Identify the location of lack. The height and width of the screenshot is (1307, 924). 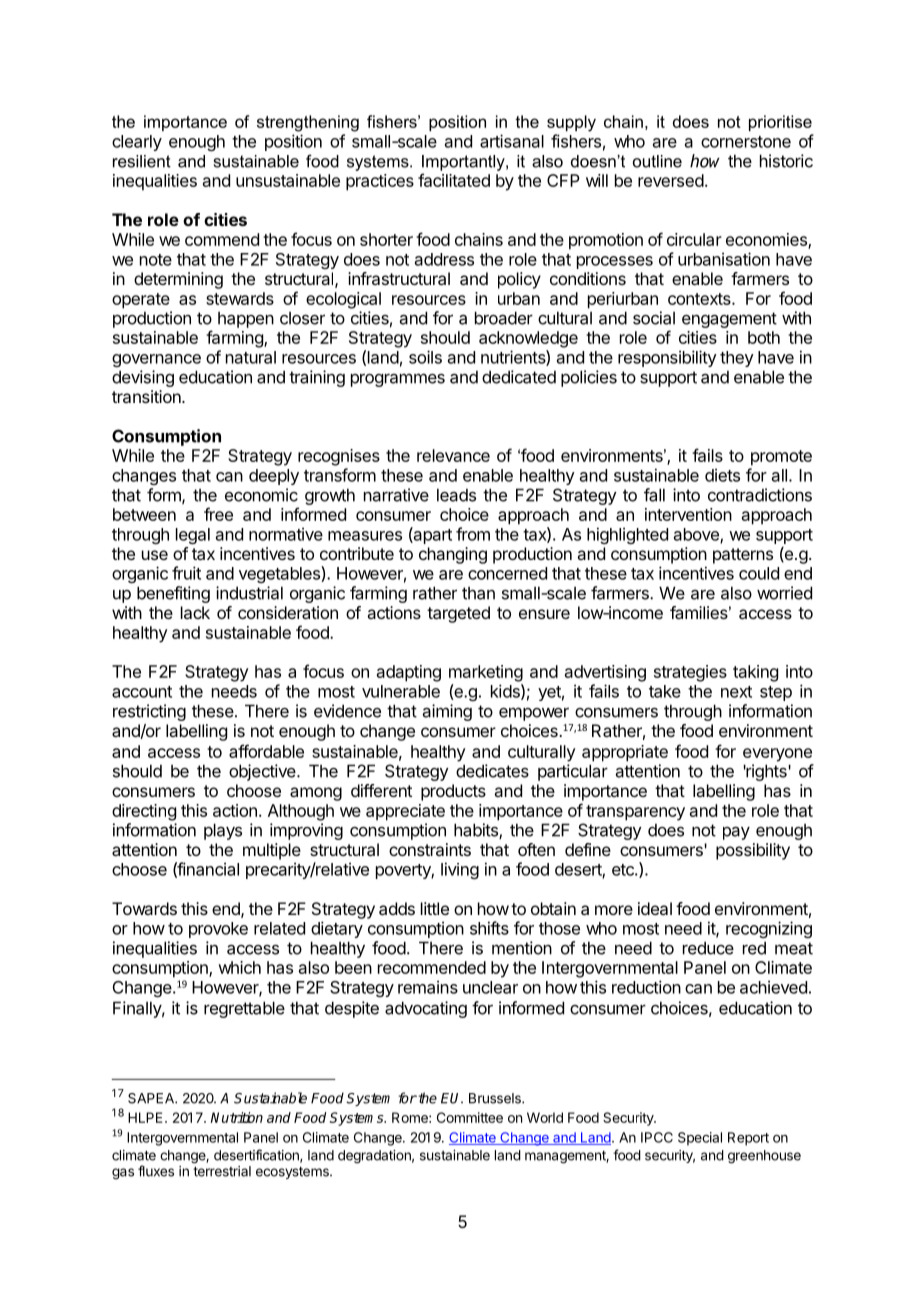
(195, 612).
